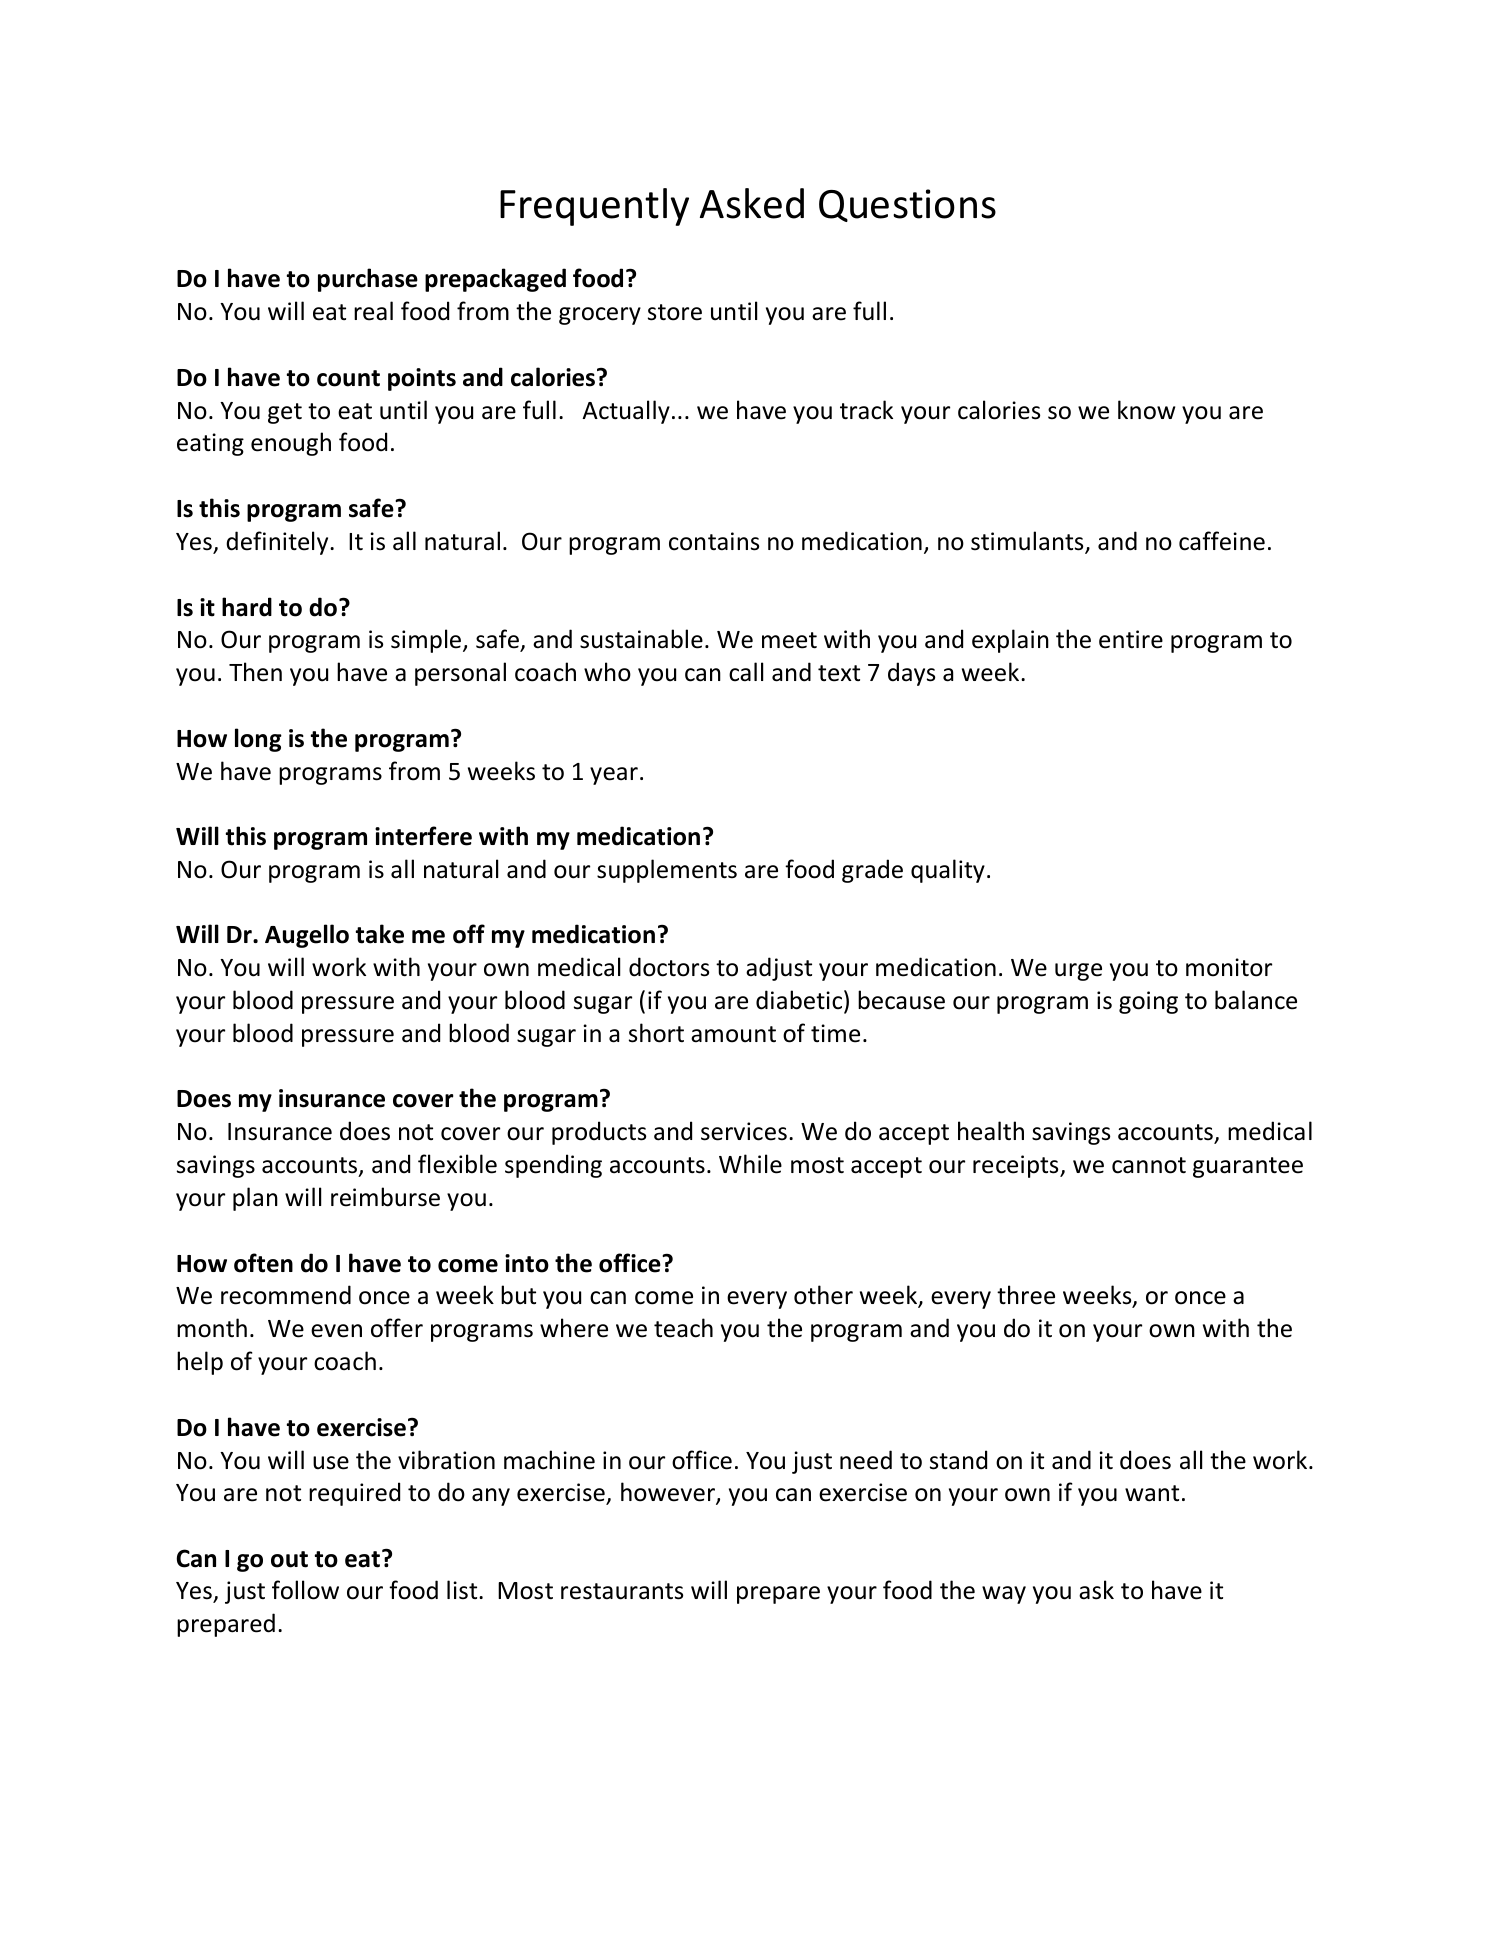 This document has width=1495, height=1934. Describe the element at coordinates (752, 203) in the document. I see `Asked` at that location.
